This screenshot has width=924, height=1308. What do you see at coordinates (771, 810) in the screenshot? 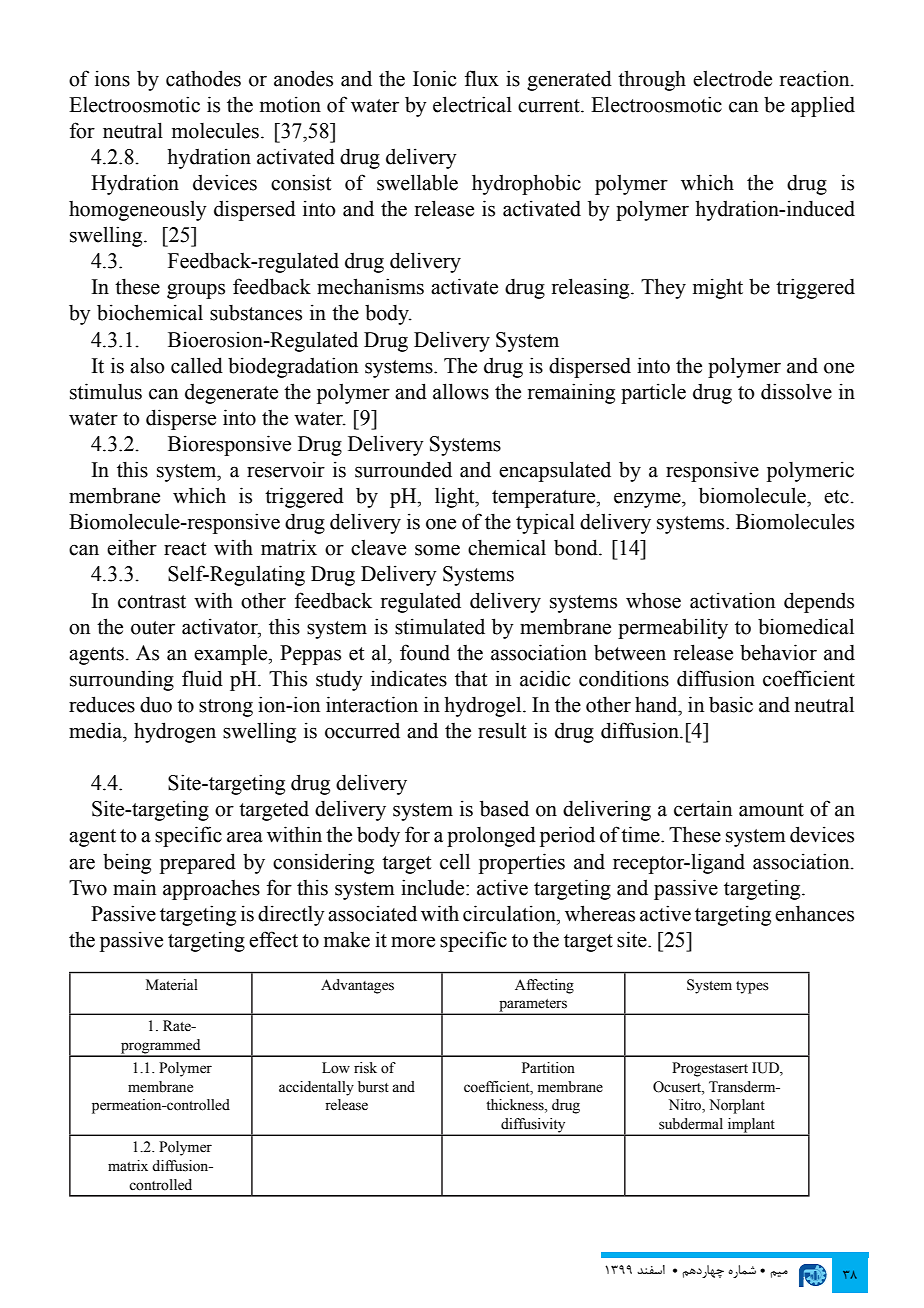
I see `amount` at bounding box center [771, 810].
